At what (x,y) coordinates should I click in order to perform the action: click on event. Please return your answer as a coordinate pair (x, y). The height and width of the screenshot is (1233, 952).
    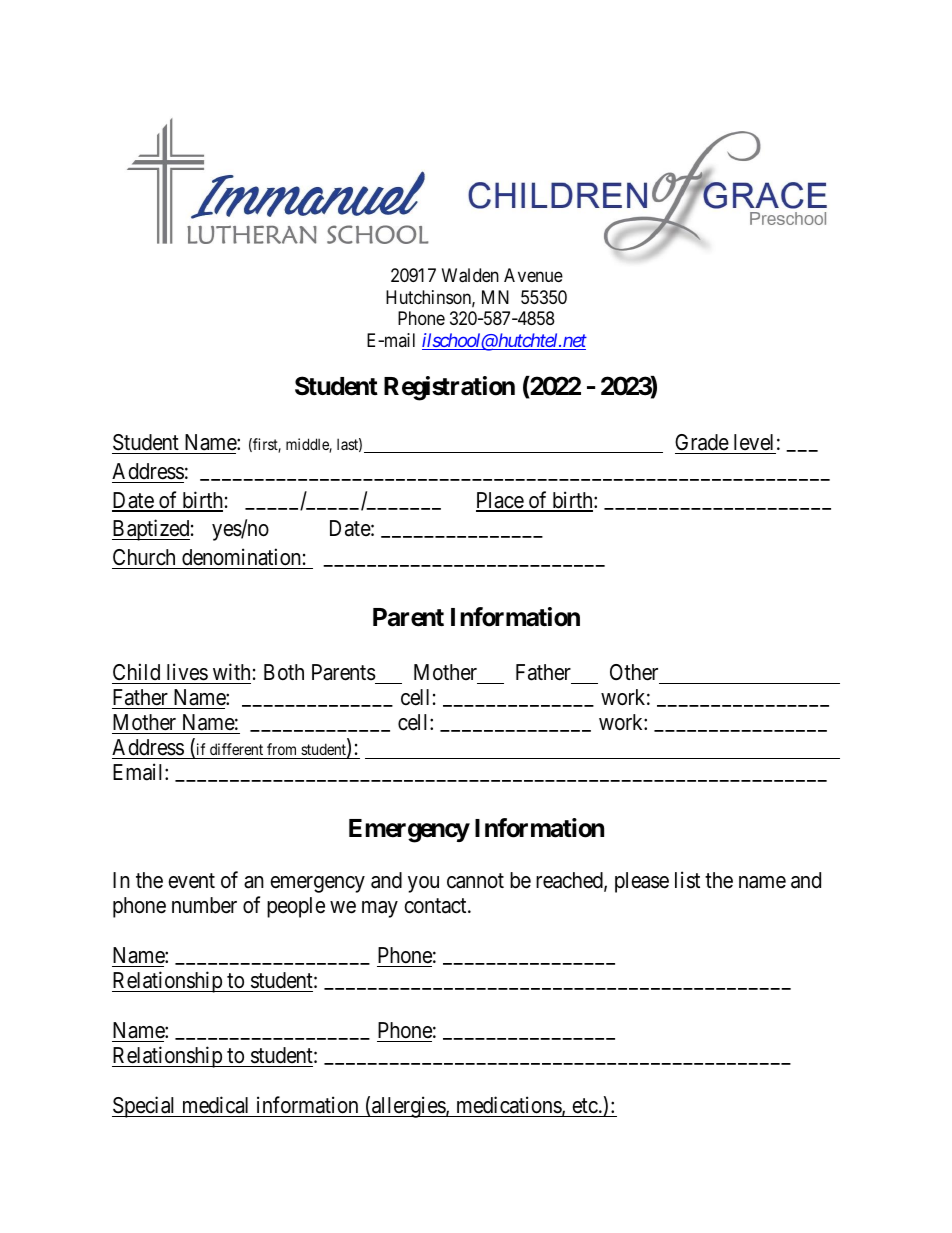
    Looking at the image, I should click on (191, 881).
